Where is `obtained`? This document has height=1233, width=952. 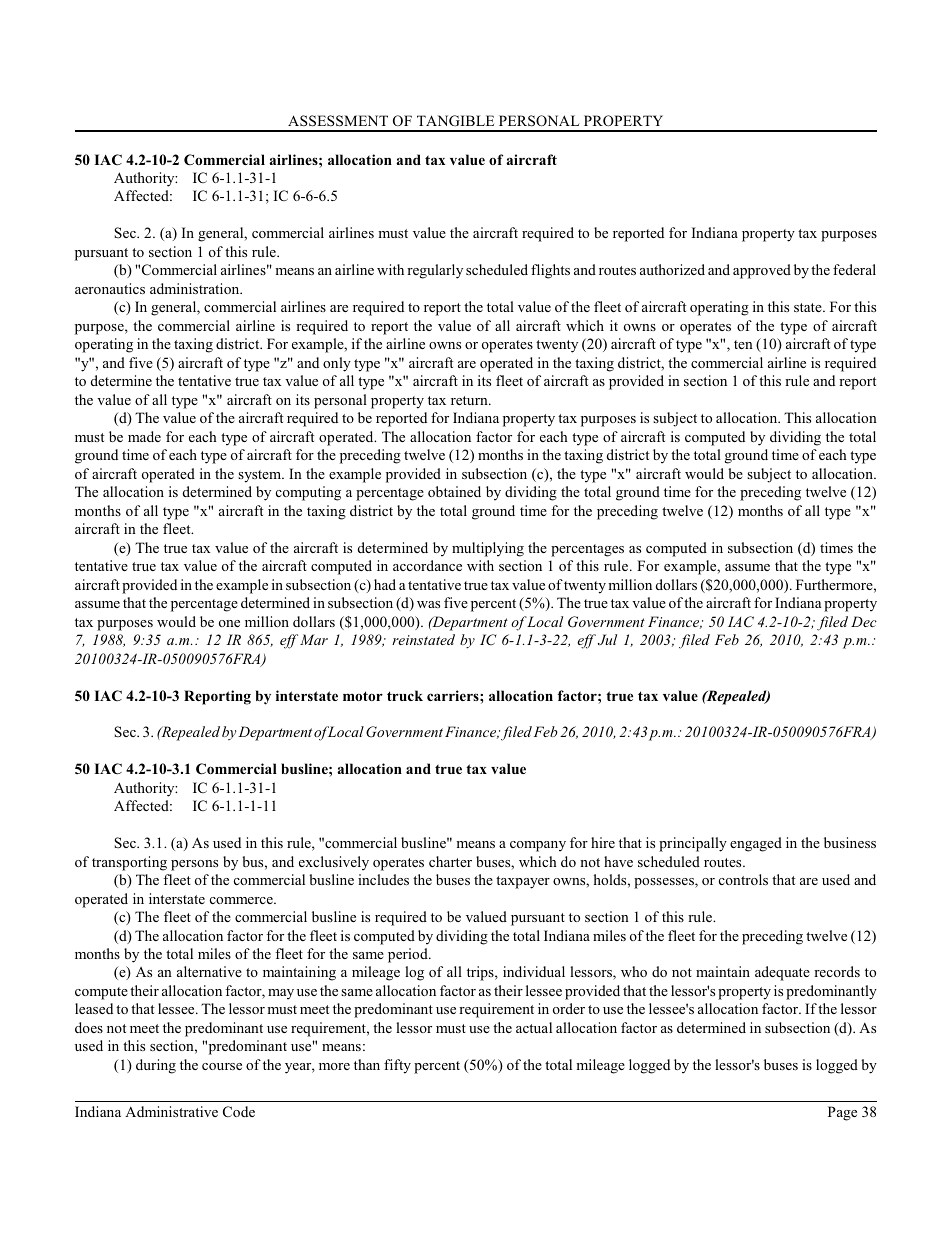 obtained is located at coordinates (454, 491).
